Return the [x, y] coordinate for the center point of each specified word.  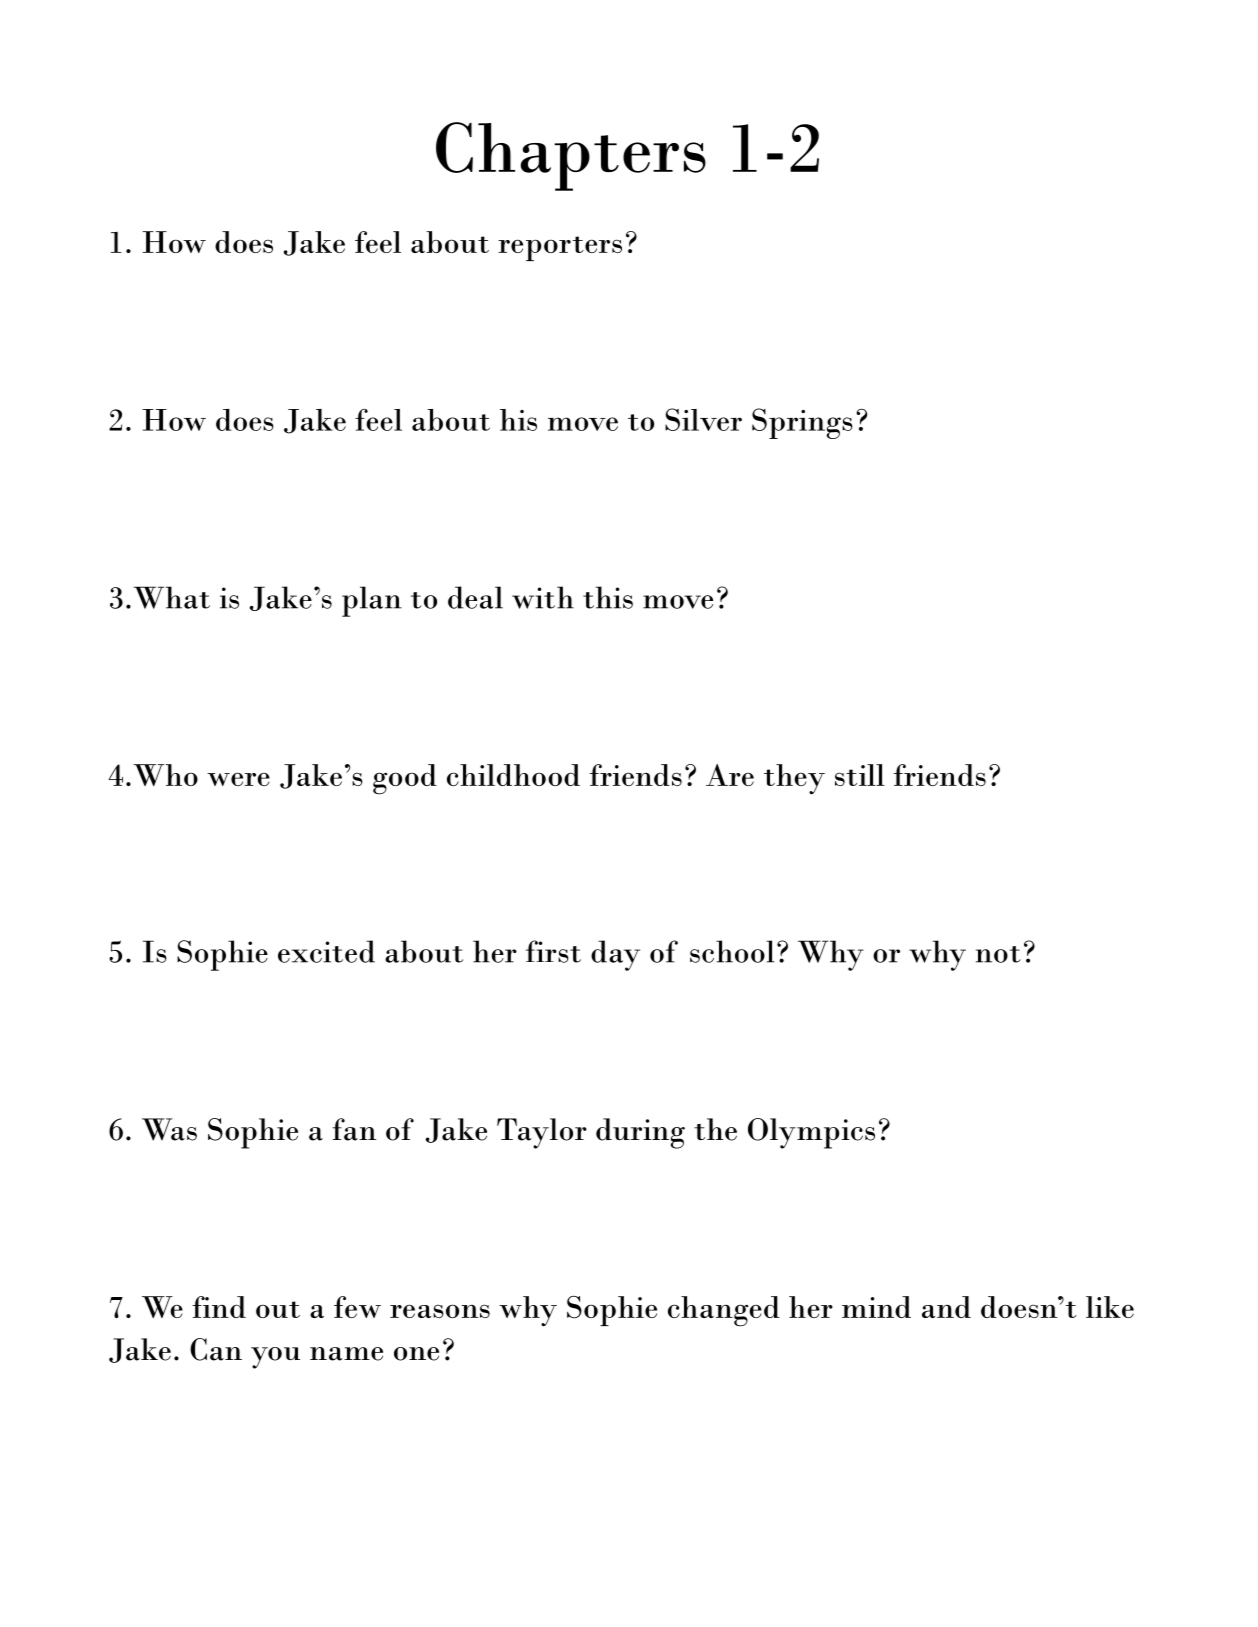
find [219, 1307]
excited [326, 951]
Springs [802, 423]
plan [372, 601]
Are [730, 775]
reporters [560, 248]
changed [724, 1311]
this [608, 597]
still [860, 775]
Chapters [571, 156]
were [238, 779]
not [998, 954]
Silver [703, 419]
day [615, 955]
